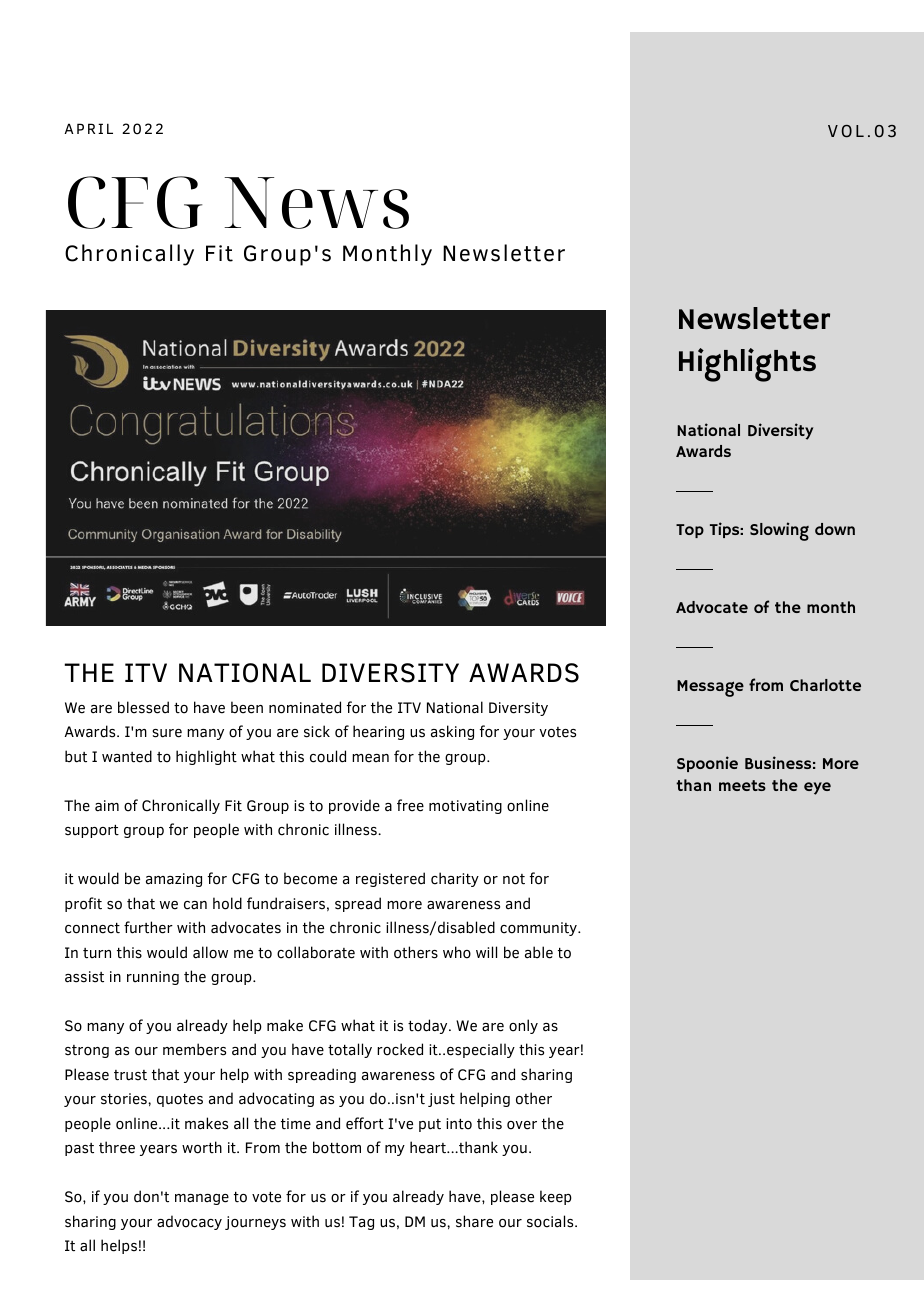 The image size is (924, 1308). Describe the element at coordinates (174, 880) in the screenshot. I see `amazing` at that location.
